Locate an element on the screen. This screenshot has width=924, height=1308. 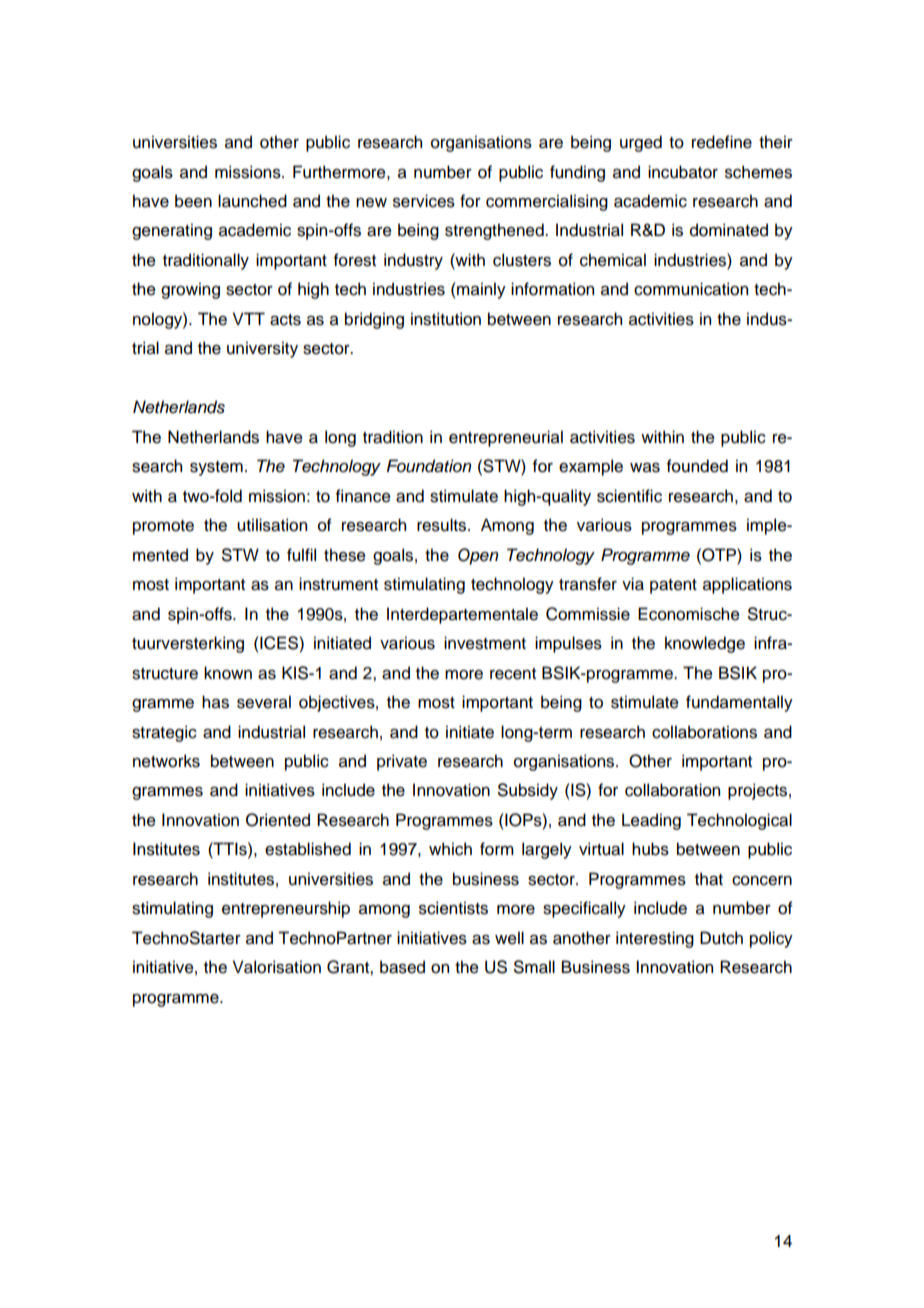
recent is located at coordinates (513, 674).
